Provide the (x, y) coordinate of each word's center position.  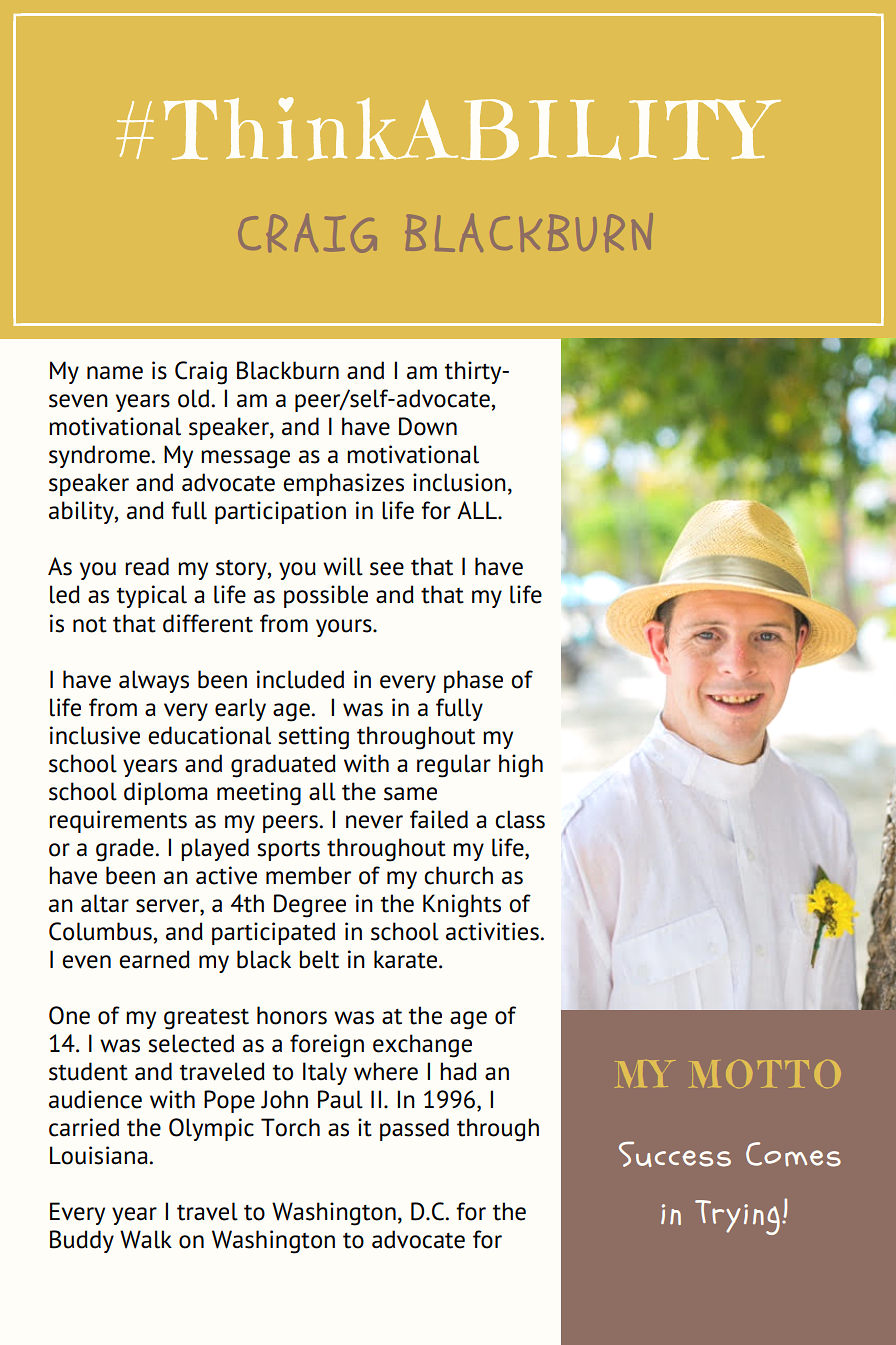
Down (428, 426)
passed (414, 1129)
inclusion (459, 482)
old (193, 398)
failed (439, 819)
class (520, 819)
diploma (166, 793)
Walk (146, 1239)
